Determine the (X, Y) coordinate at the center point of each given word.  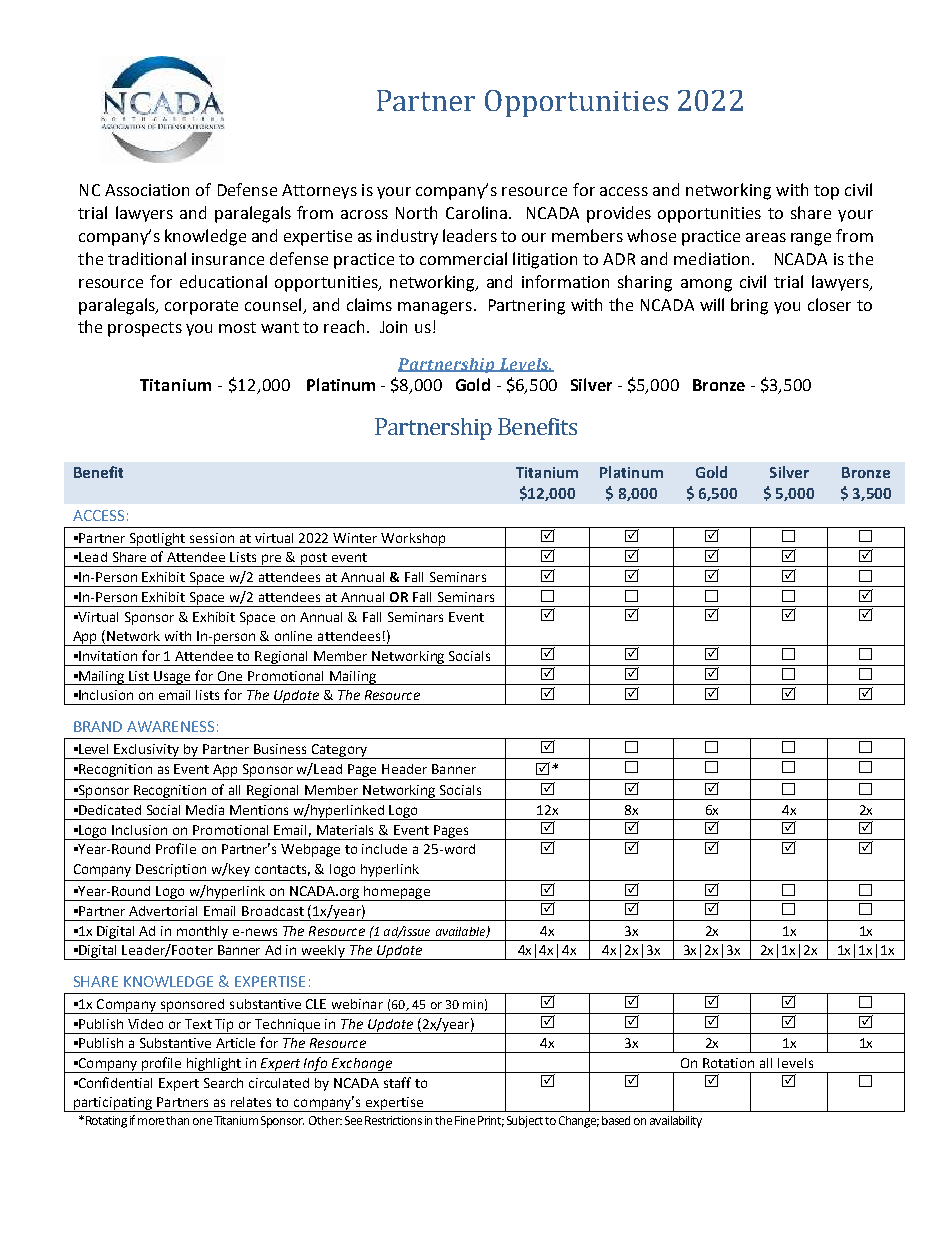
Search (223, 1083)
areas (766, 237)
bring (749, 306)
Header (404, 769)
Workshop (413, 540)
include (384, 849)
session (212, 538)
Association (147, 190)
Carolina (476, 212)
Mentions (259, 810)
